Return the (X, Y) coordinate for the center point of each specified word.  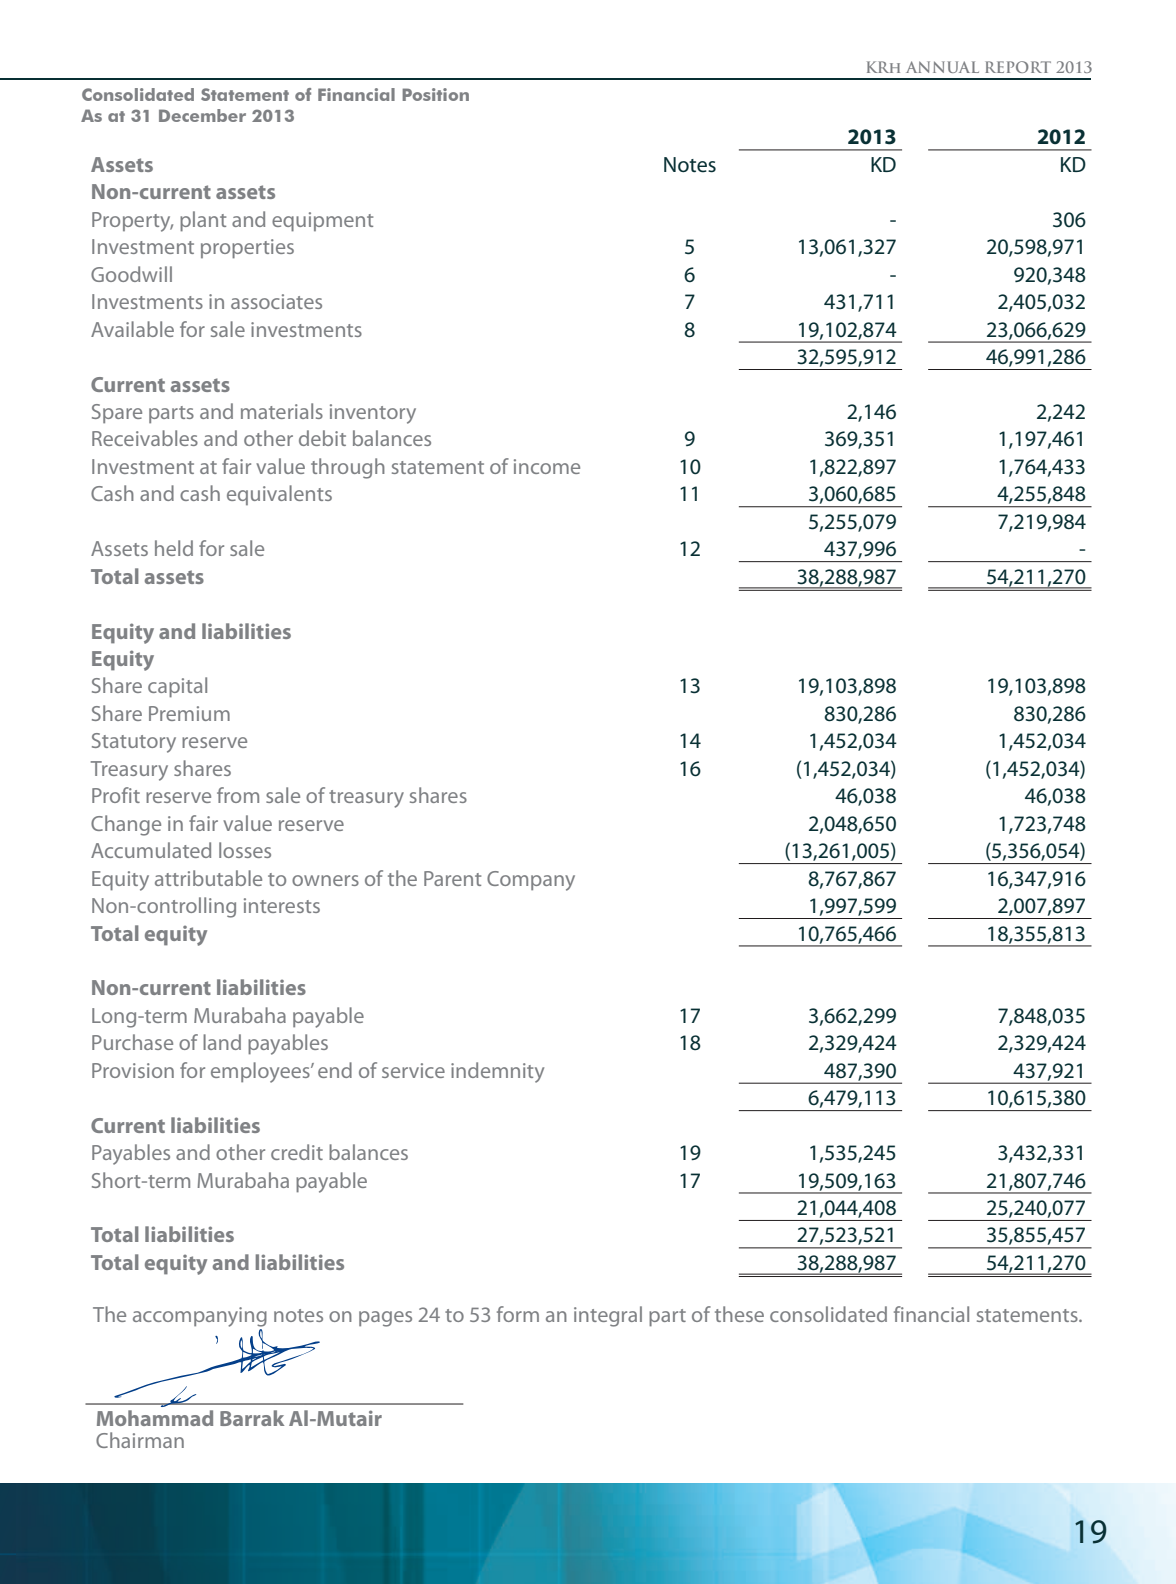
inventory (373, 414)
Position (435, 94)
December (202, 115)
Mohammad (155, 1418)
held (174, 548)
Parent (452, 878)
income (547, 466)
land (222, 1042)
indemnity (497, 1072)
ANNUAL (942, 67)
